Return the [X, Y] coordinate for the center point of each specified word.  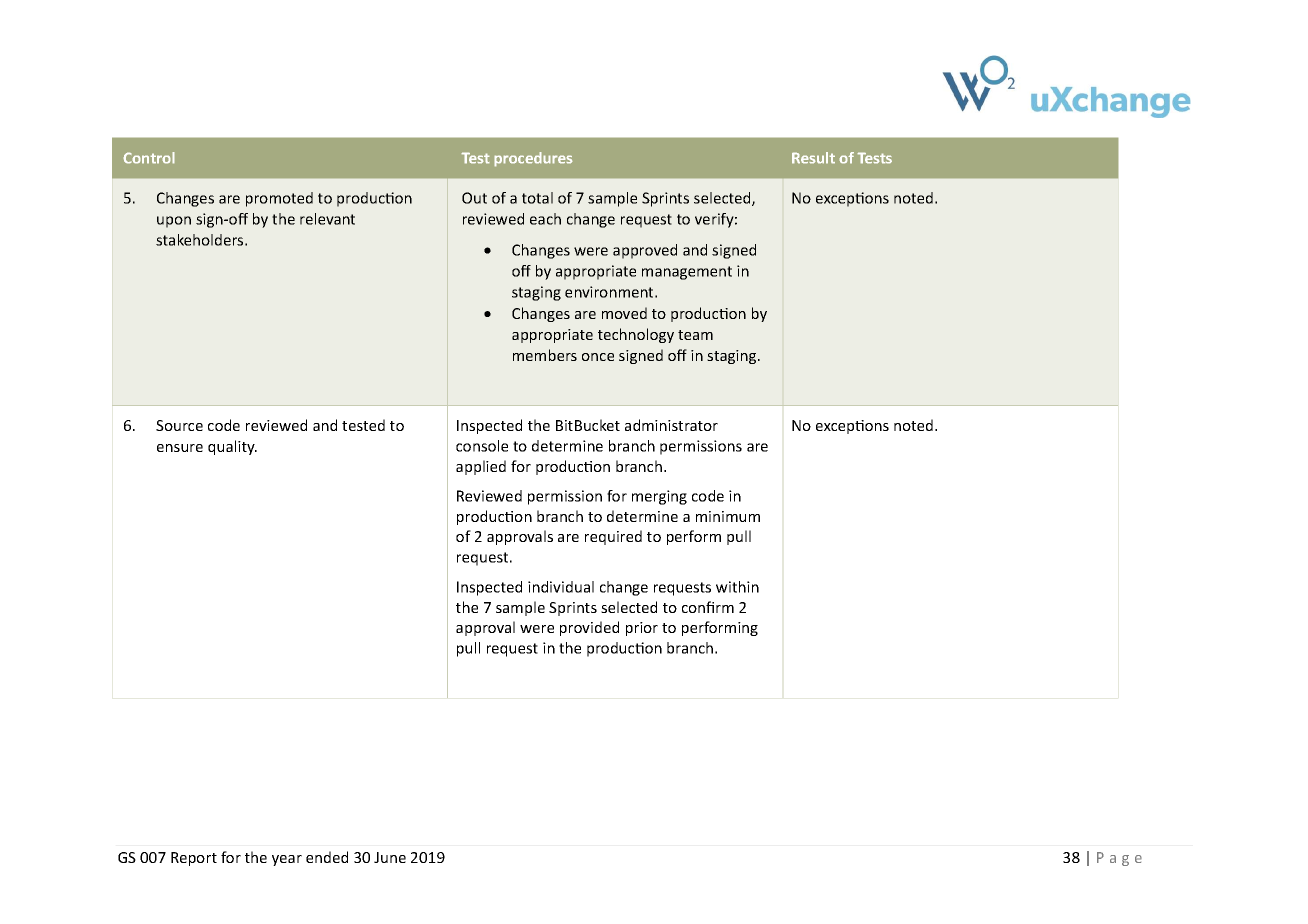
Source [179, 425]
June [390, 857]
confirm [708, 607]
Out [474, 198]
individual [561, 587]
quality [232, 447]
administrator [671, 425]
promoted [279, 199]
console [482, 446]
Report [194, 859]
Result [813, 158]
